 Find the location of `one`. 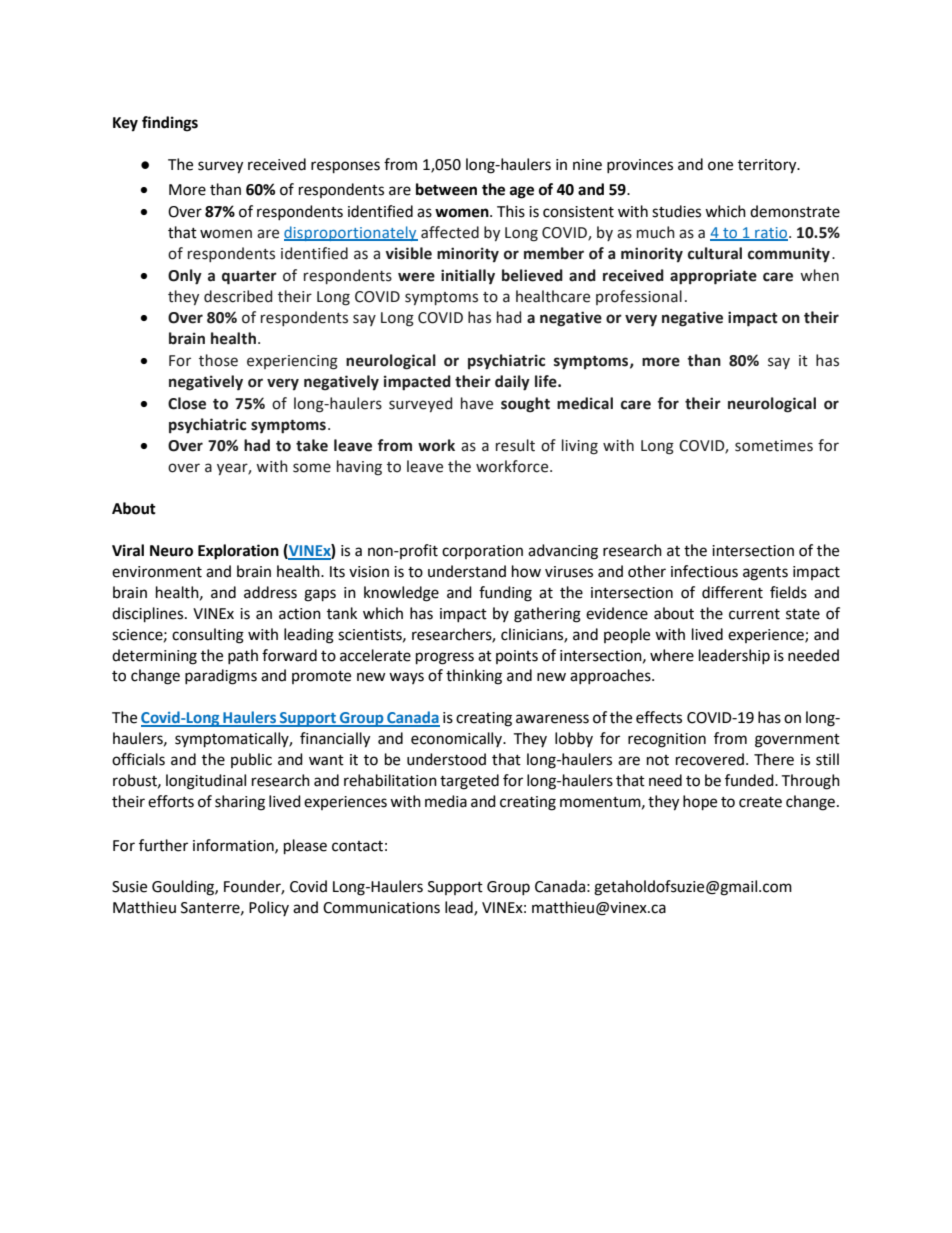

one is located at coordinates (720, 166).
